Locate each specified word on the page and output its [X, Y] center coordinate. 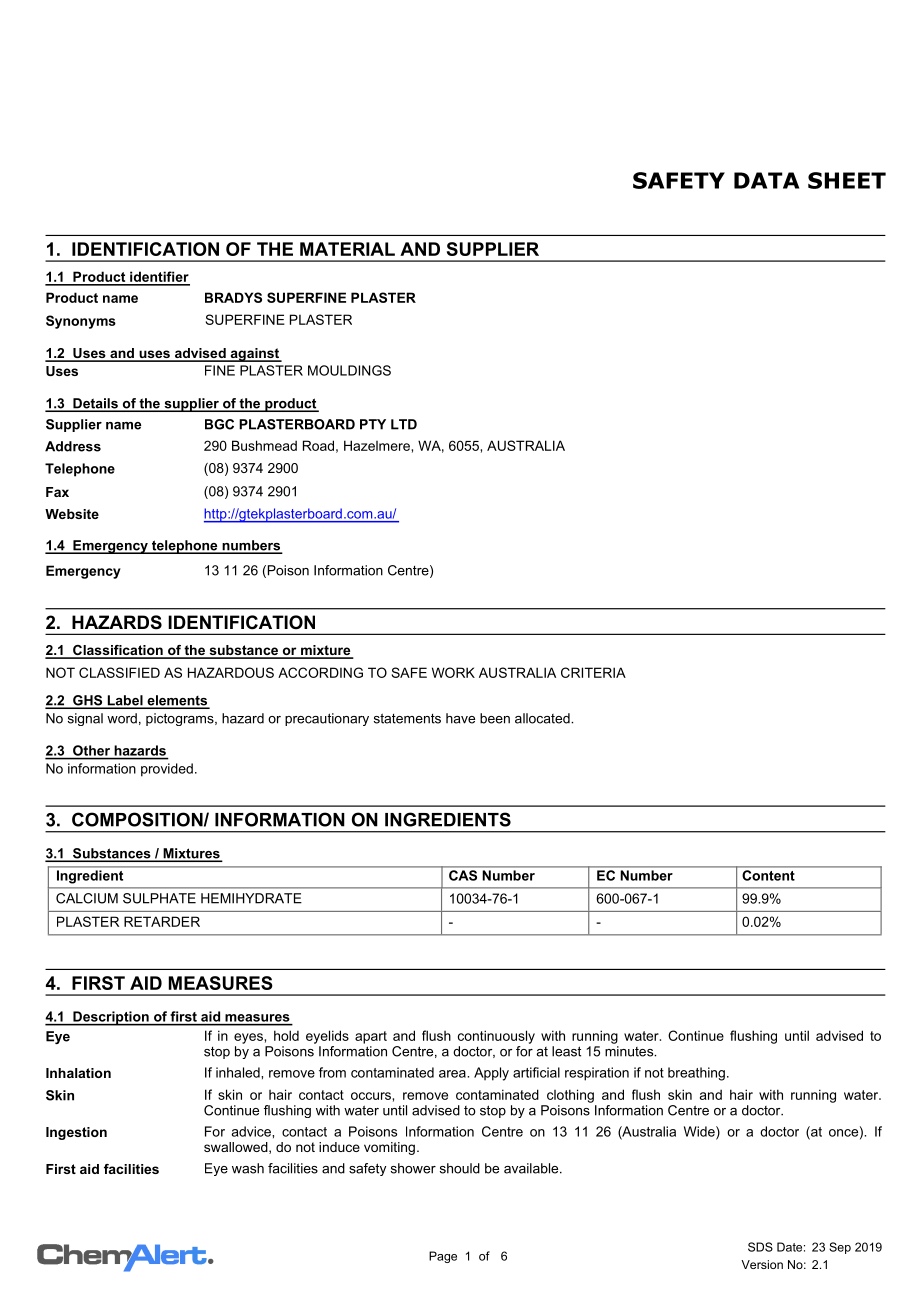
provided [167, 770]
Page [443, 1257]
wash [248, 1168]
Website [72, 514]
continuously [496, 1037]
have [460, 718]
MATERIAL [347, 249]
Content [769, 875]
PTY [373, 424]
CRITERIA [593, 672]
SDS [760, 1247]
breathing [696, 1074]
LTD [404, 424]
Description [111, 1018]
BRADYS [233, 297]
